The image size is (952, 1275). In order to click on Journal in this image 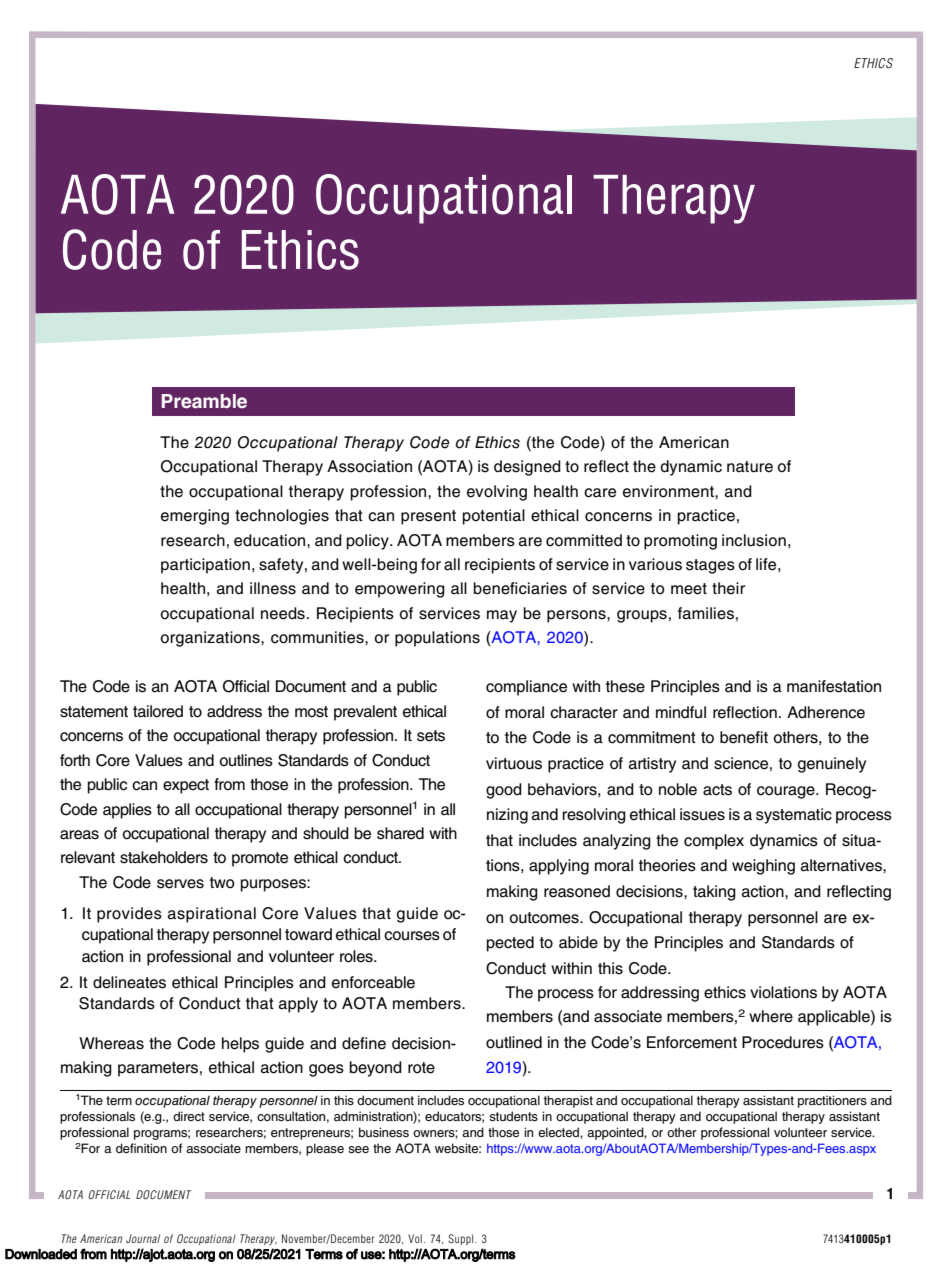, I will do `click(143, 1238)`.
